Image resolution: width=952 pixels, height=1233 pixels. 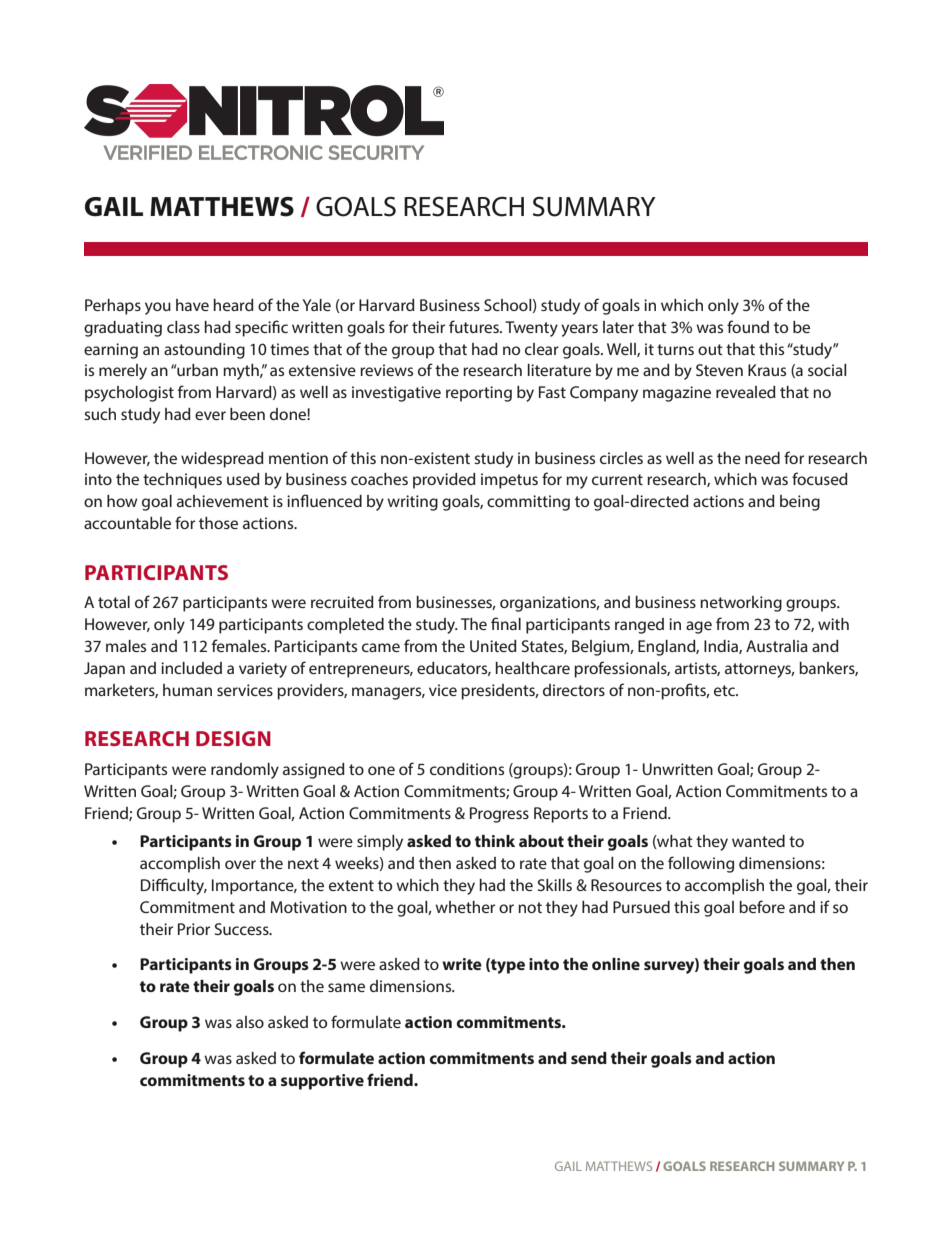 What do you see at coordinates (174, 886) in the document?
I see `Difficulty` at bounding box center [174, 886].
